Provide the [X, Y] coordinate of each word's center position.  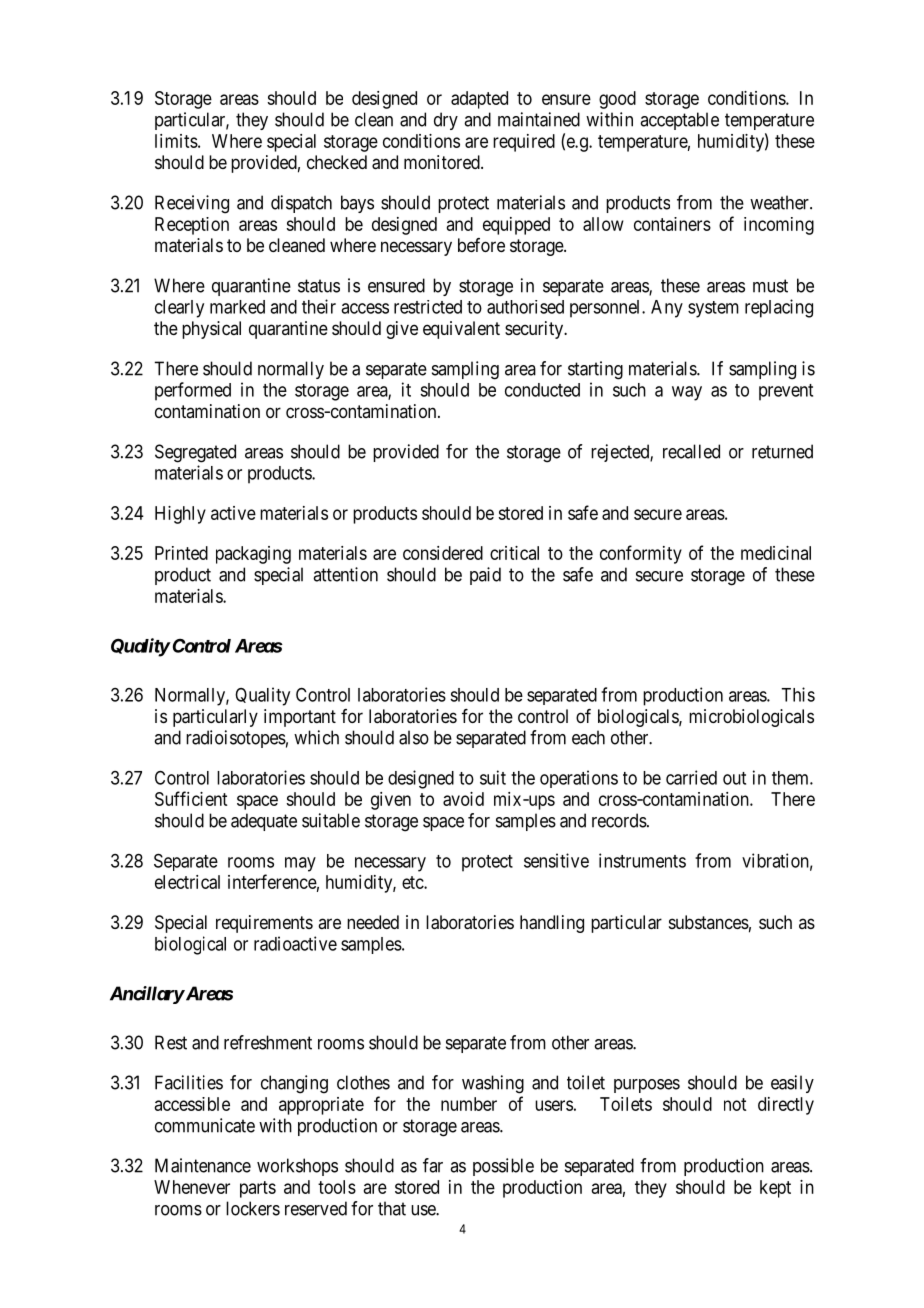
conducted [542, 390]
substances [709, 922]
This [798, 694]
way [687, 393]
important [300, 718]
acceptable [679, 121]
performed [193, 391]
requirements [264, 924]
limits [176, 141]
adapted [479, 100]
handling [552, 924]
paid [485, 576]
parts [258, 1189]
